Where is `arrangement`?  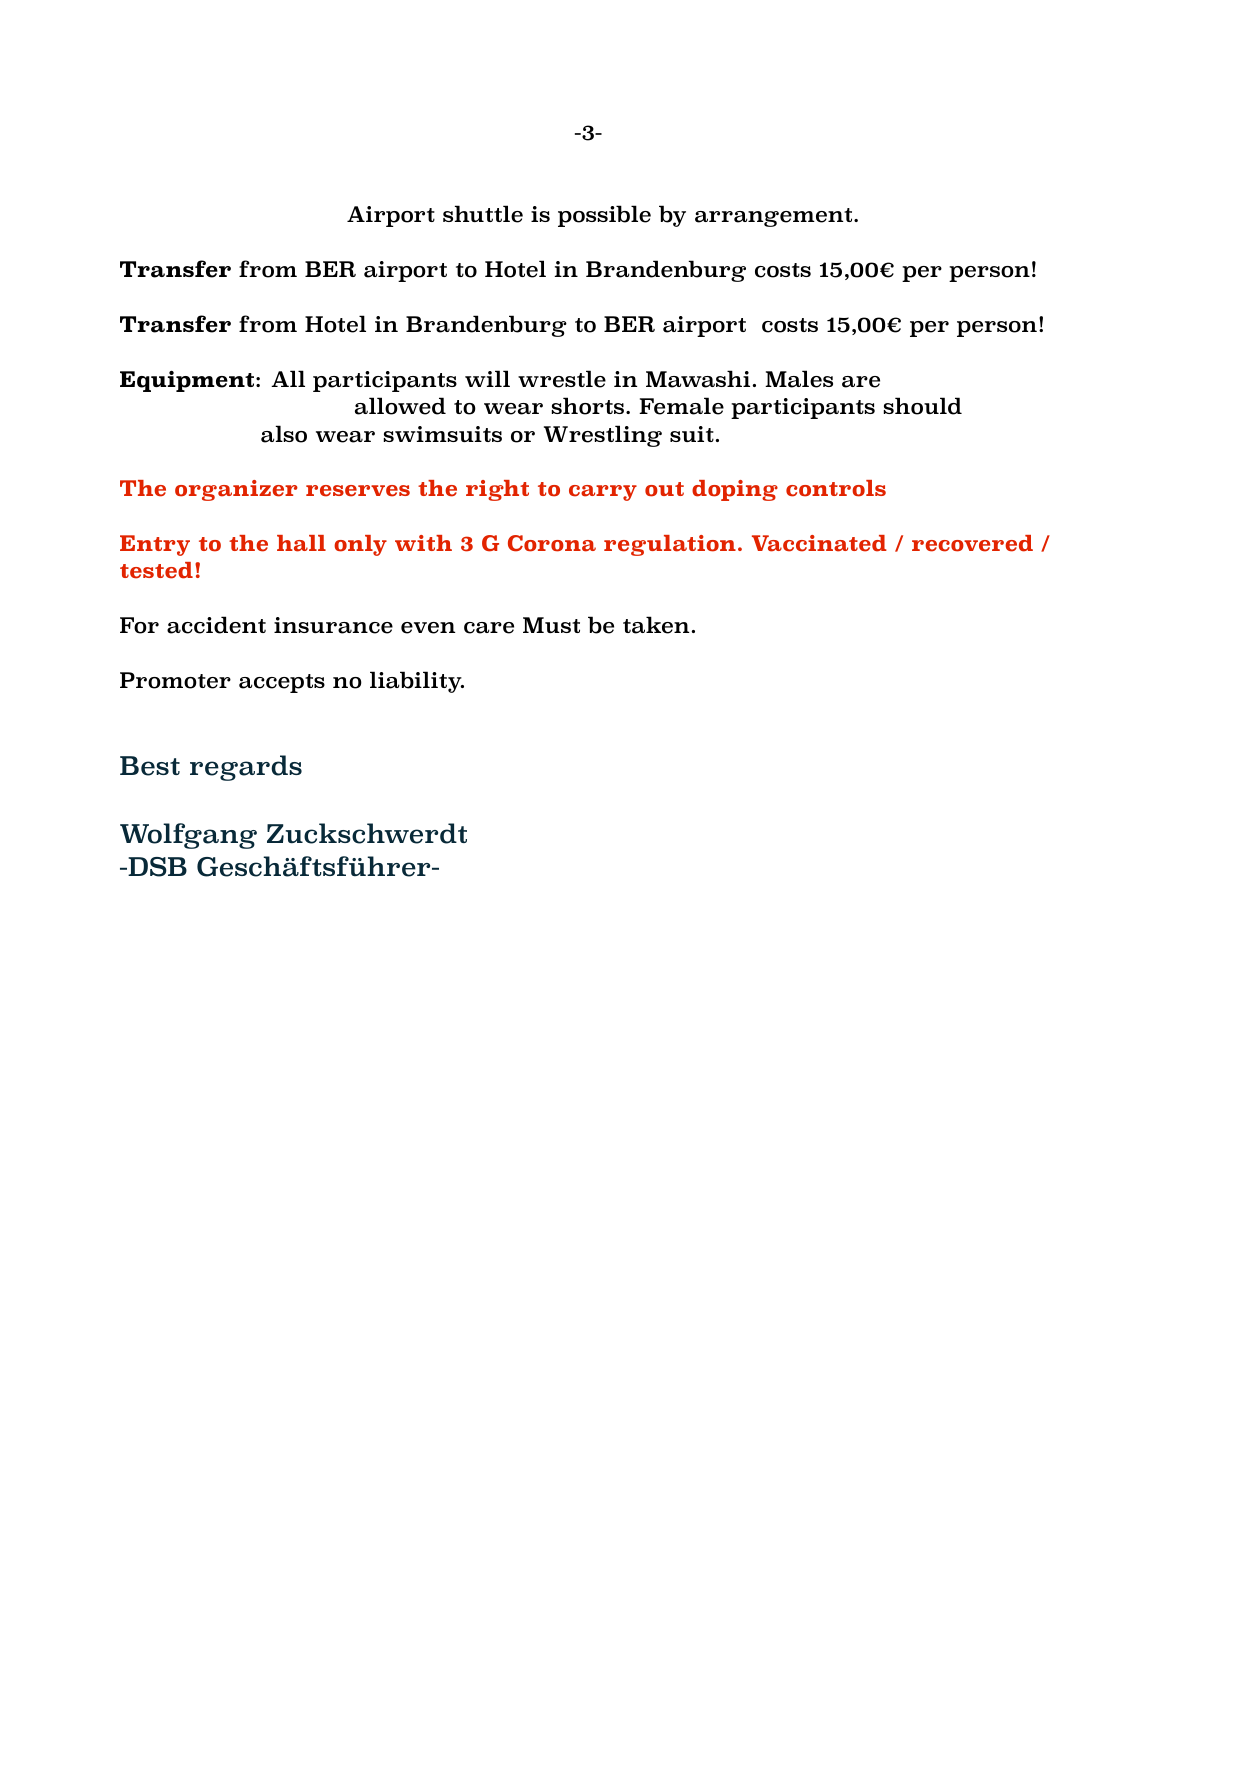 arrangement is located at coordinates (775, 217).
